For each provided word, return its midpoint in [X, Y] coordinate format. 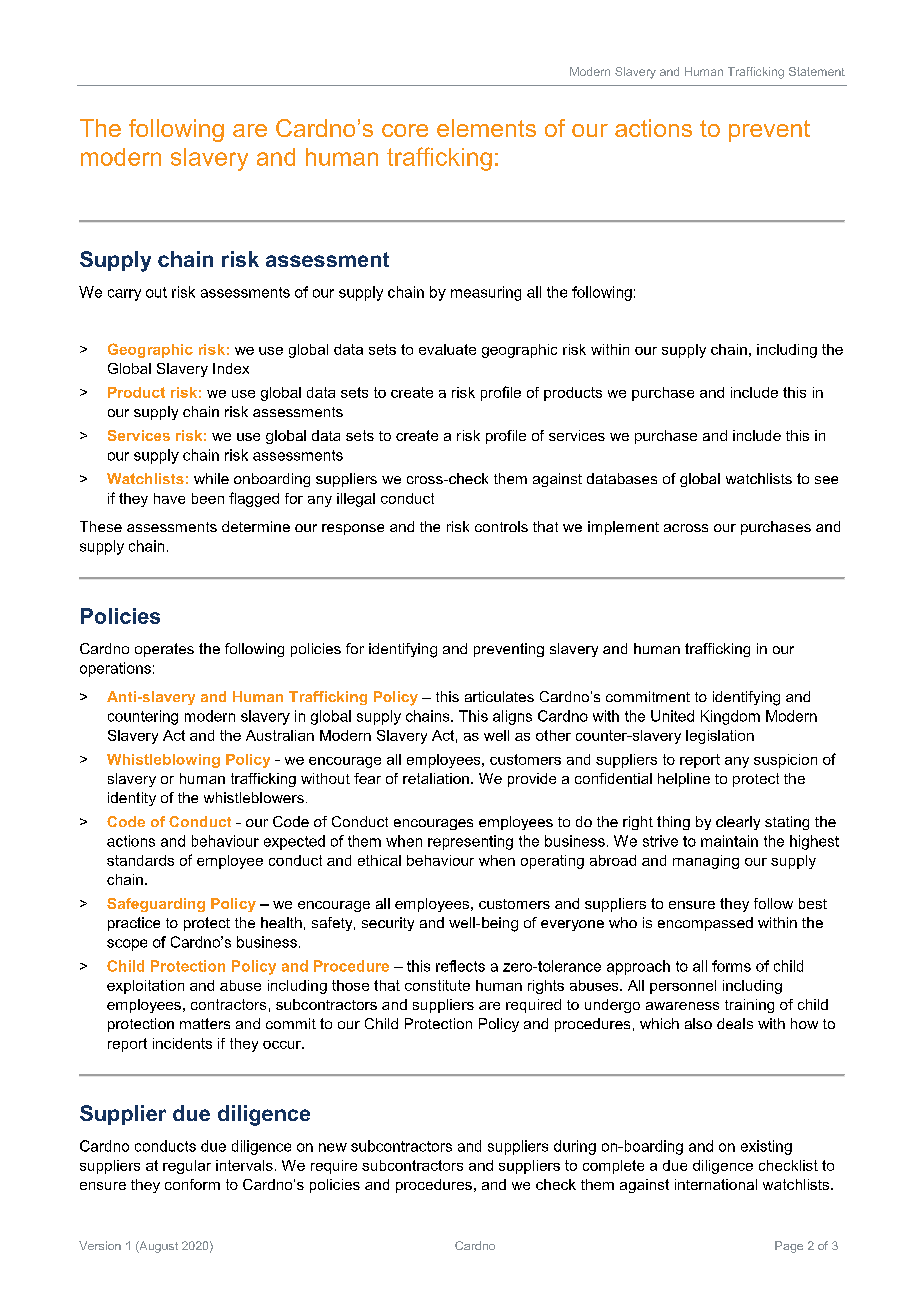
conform [192, 1184]
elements [486, 128]
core [405, 130]
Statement [817, 71]
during [575, 1147]
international [716, 1184]
